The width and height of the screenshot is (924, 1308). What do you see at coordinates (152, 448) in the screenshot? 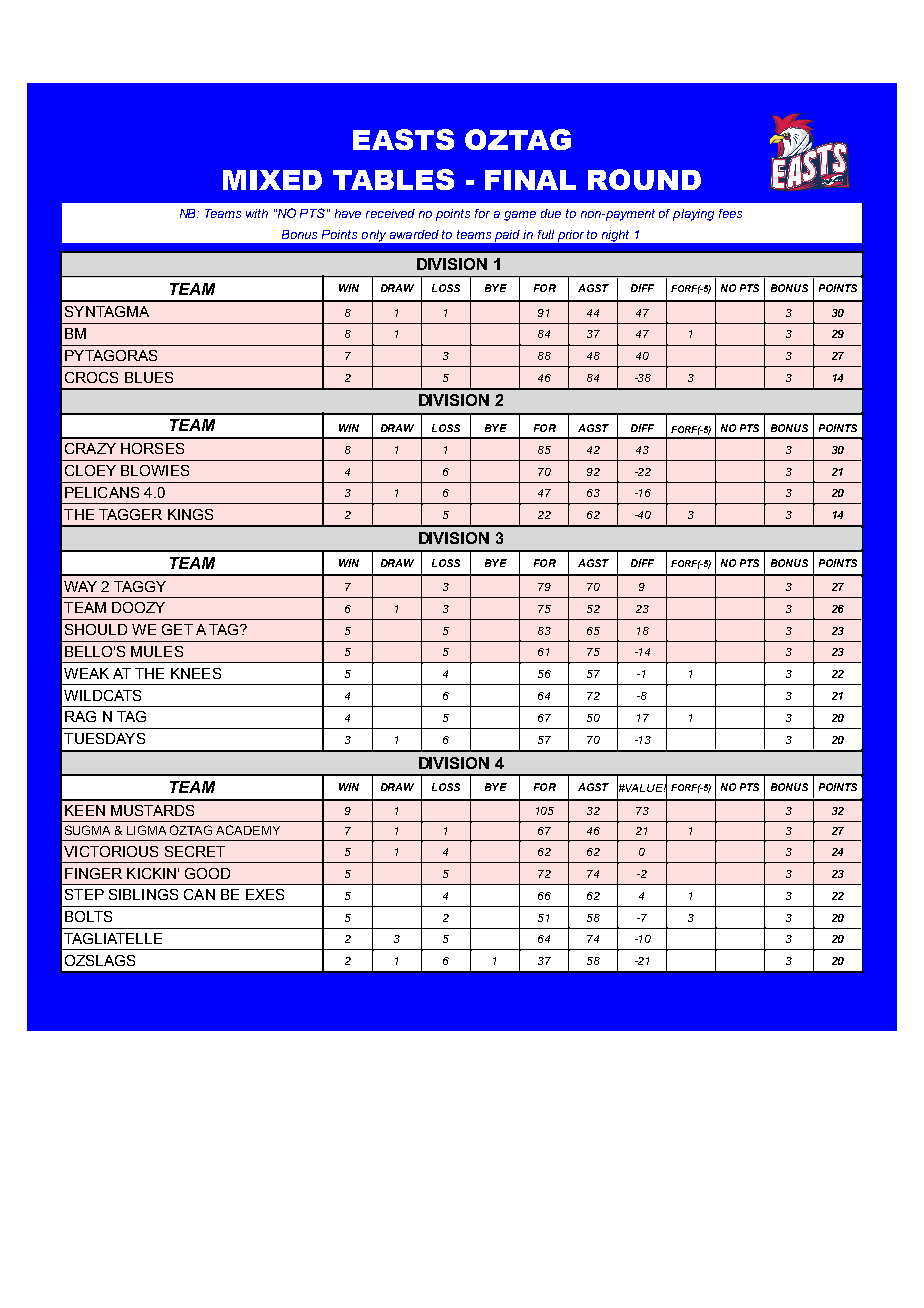
I see `HORSES` at bounding box center [152, 448].
